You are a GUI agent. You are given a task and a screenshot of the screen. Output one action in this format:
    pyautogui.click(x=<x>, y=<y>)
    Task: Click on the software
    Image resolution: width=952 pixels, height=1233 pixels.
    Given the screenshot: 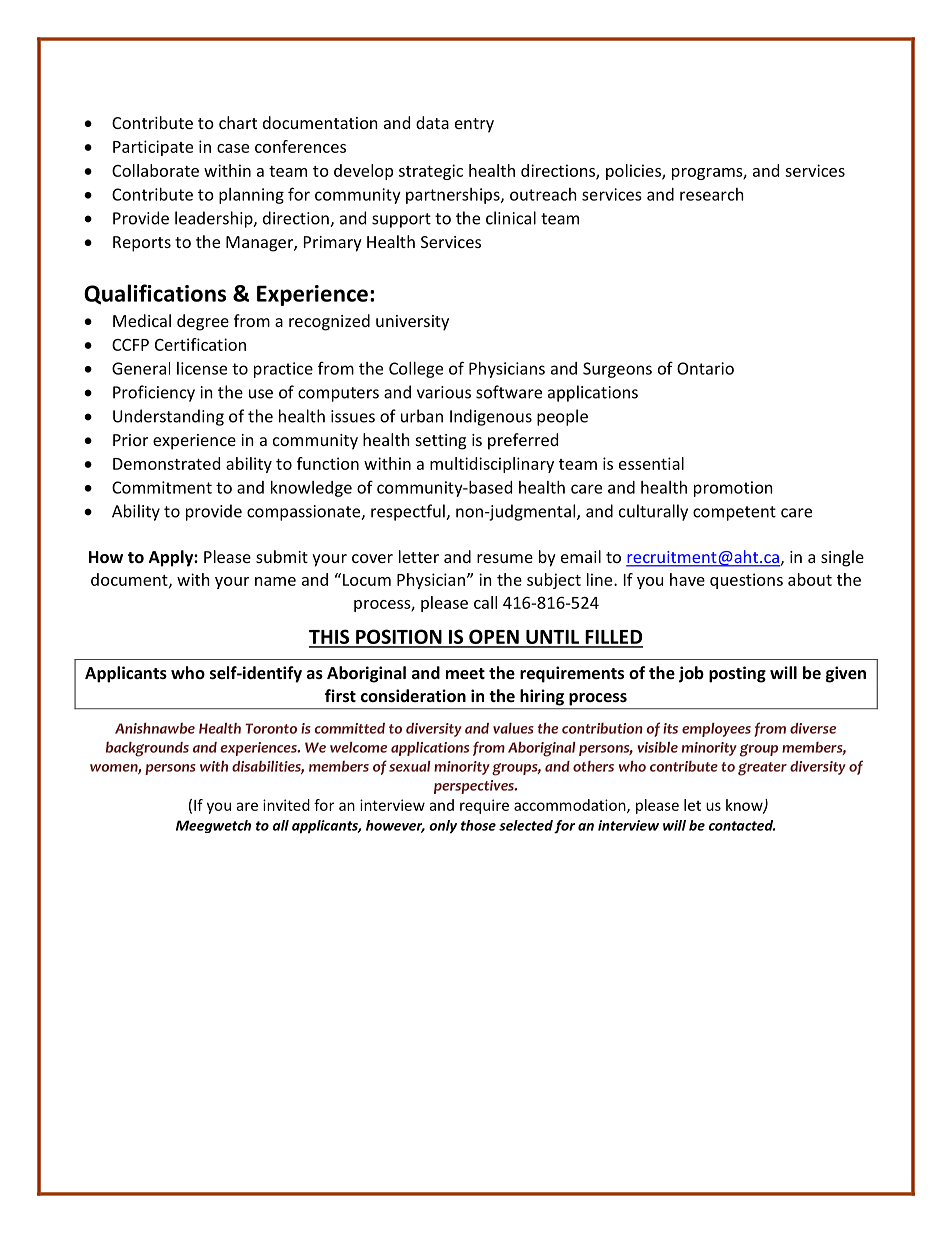 What is the action you would take?
    pyautogui.click(x=509, y=392)
